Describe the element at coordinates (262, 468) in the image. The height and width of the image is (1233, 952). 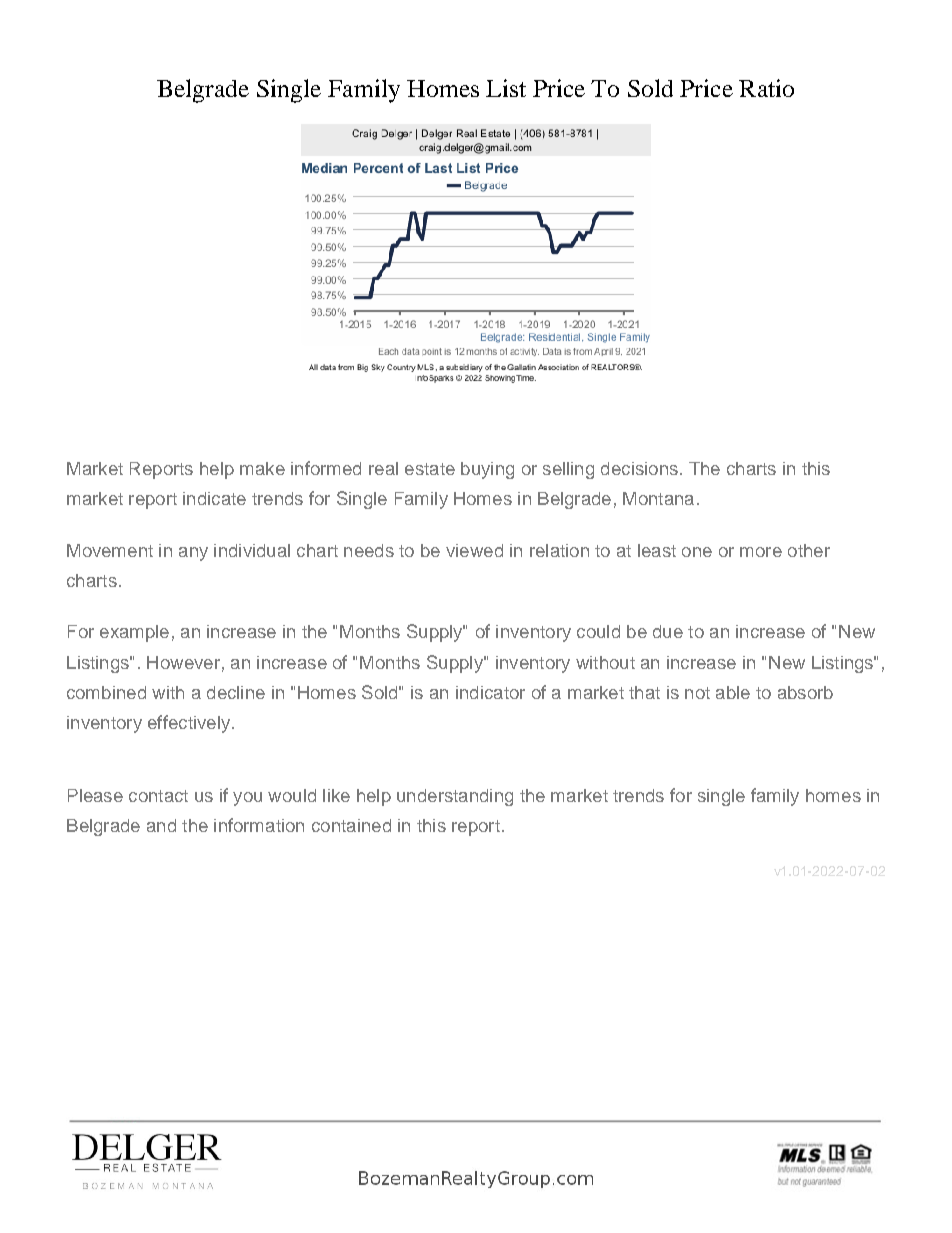
I see `make` at that location.
